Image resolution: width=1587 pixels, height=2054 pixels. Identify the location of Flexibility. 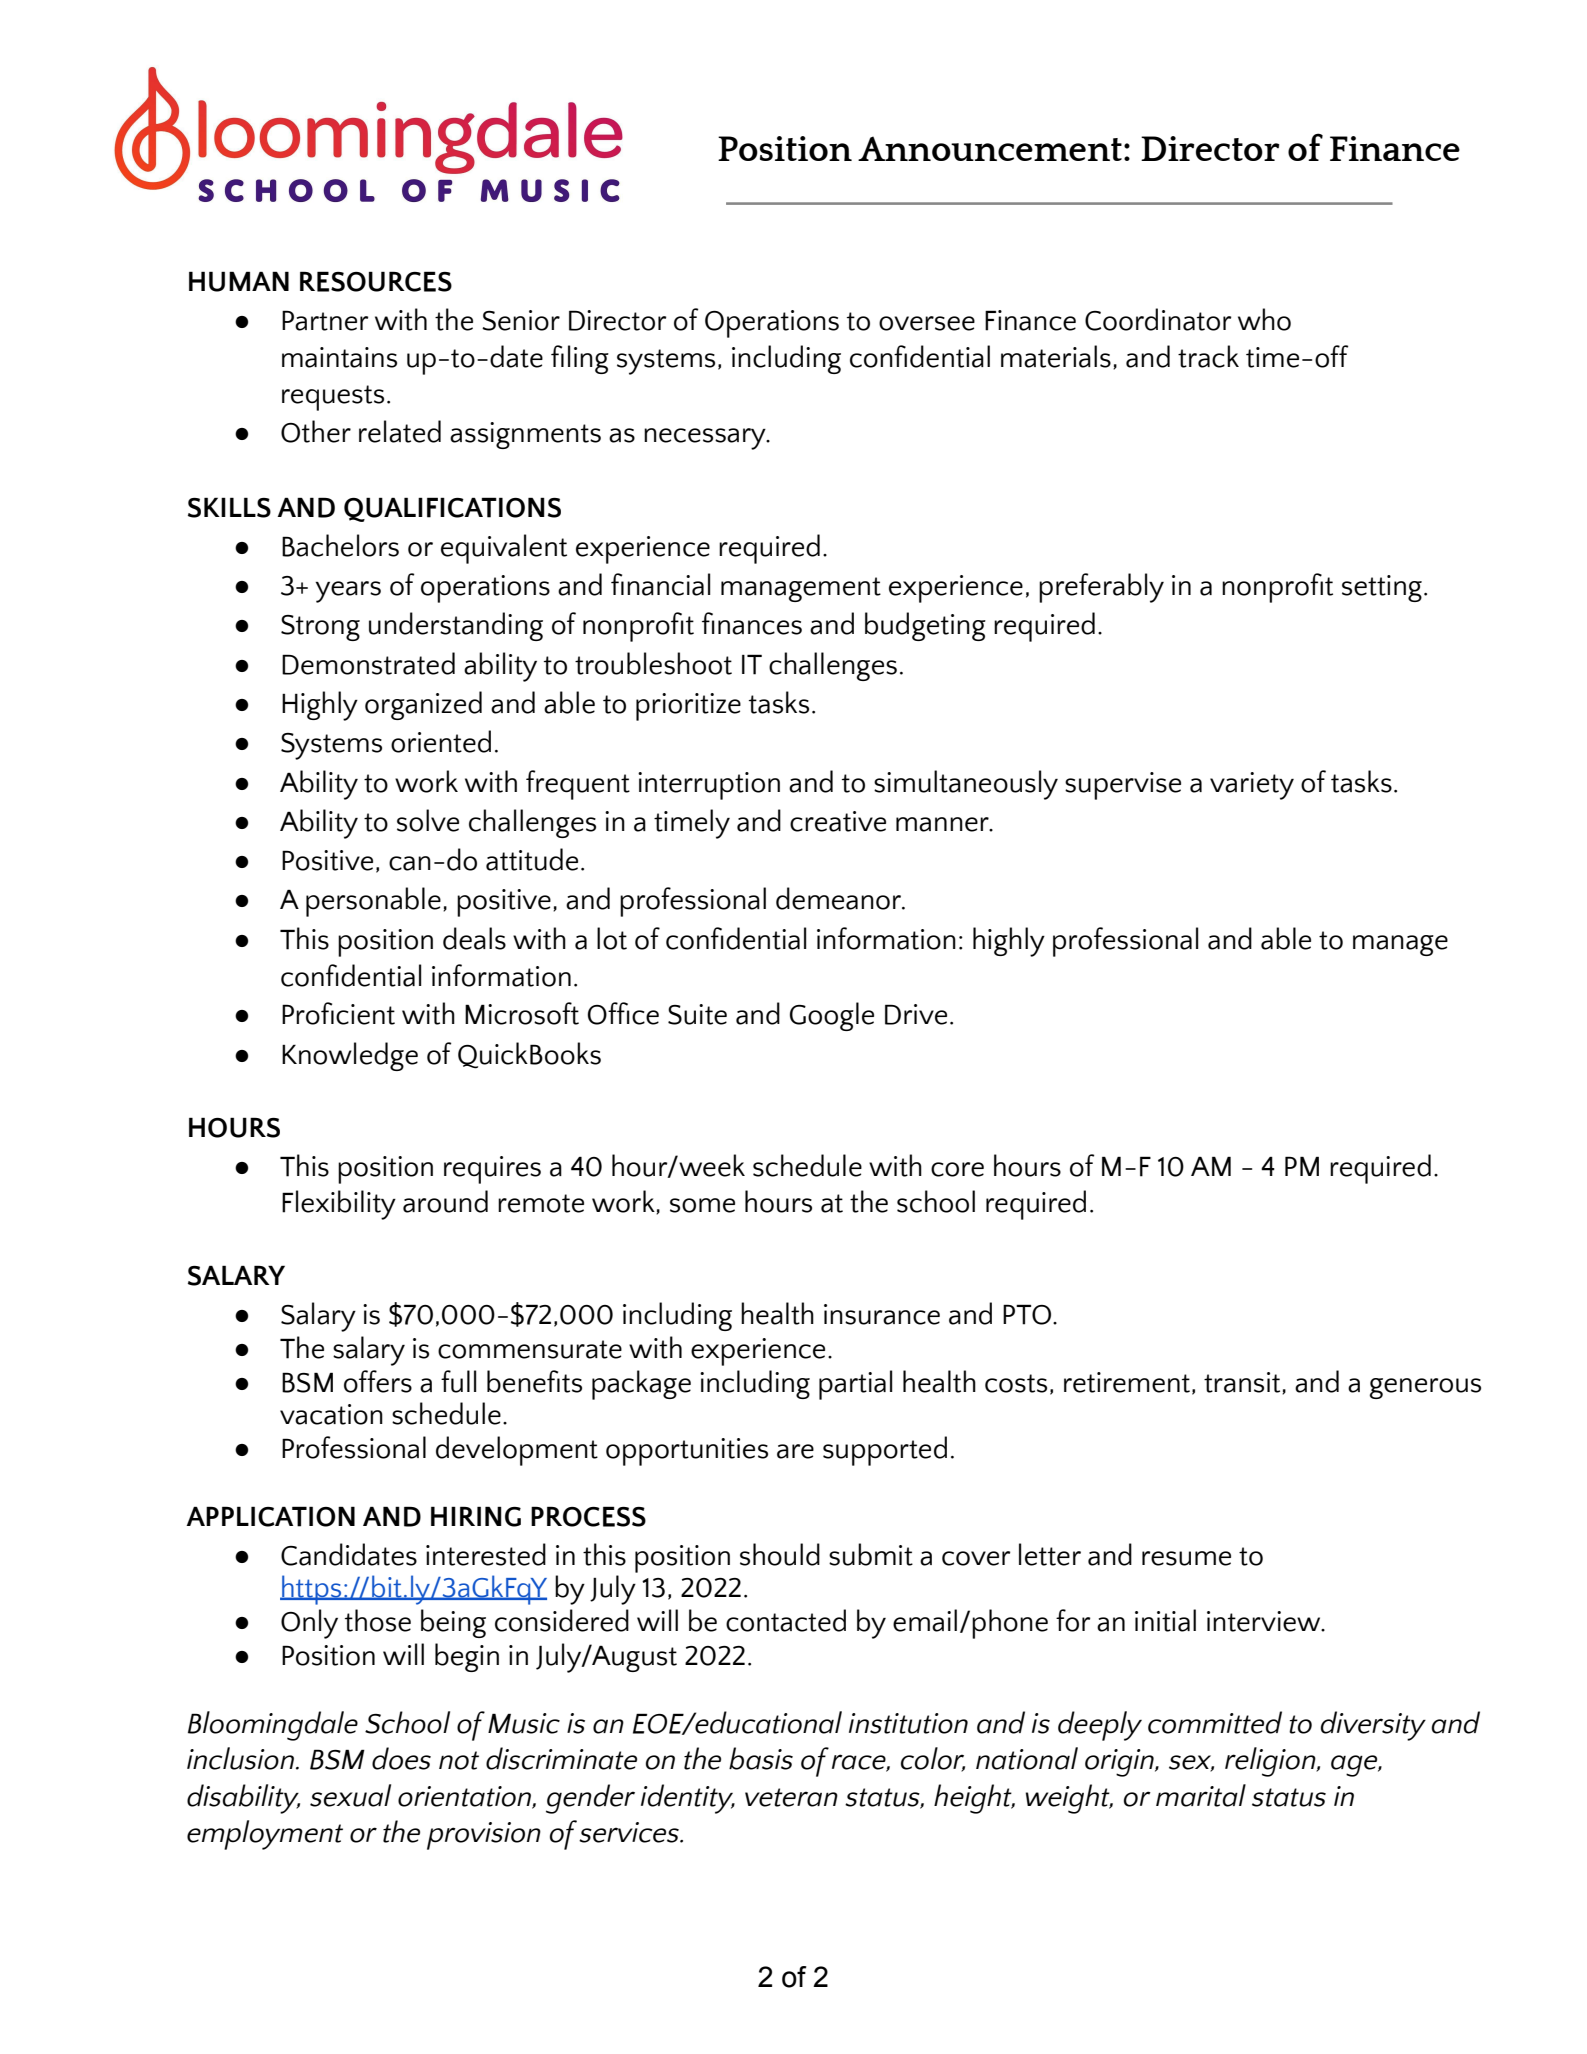
(339, 1205).
